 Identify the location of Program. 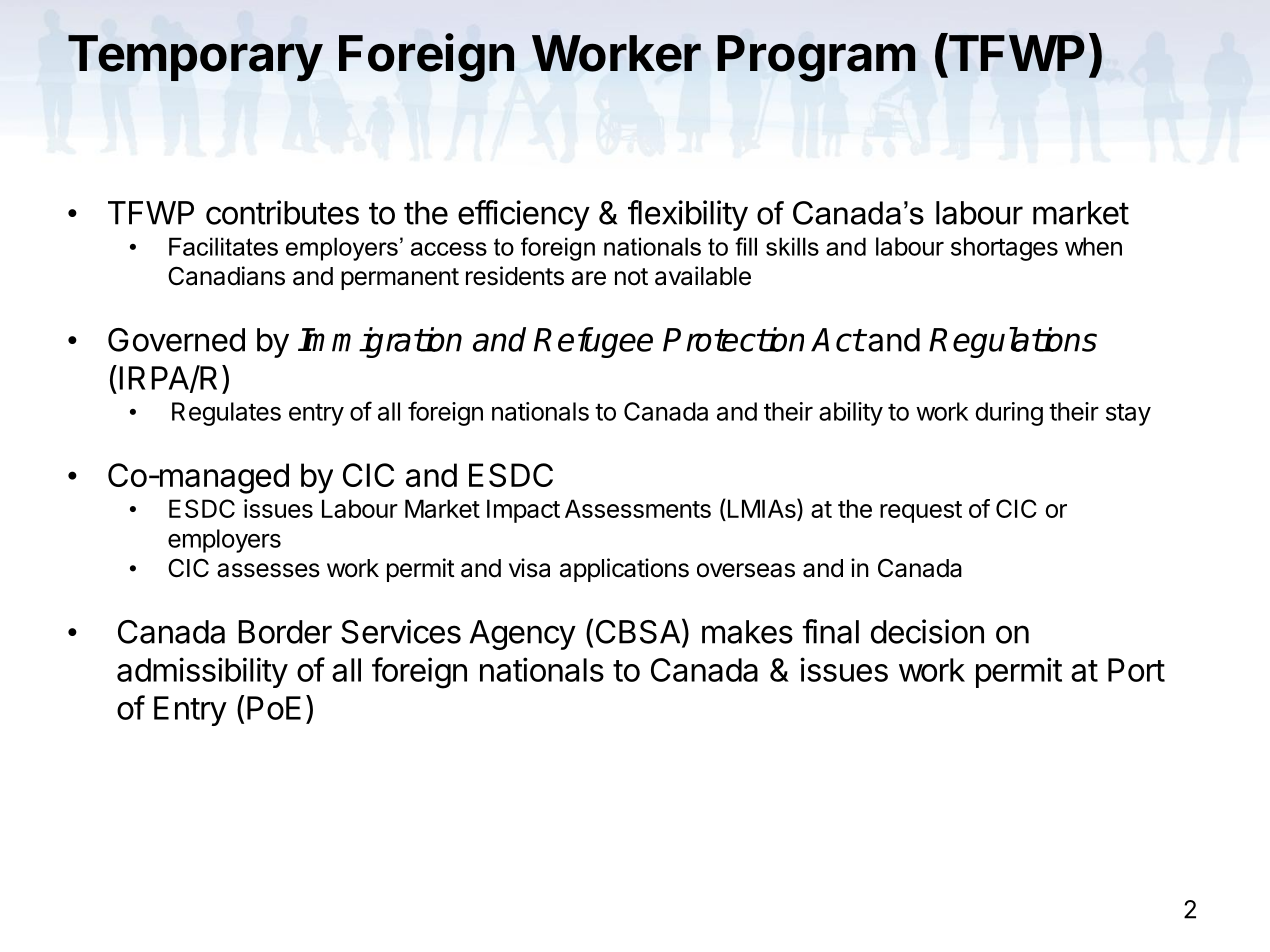
(816, 58).
